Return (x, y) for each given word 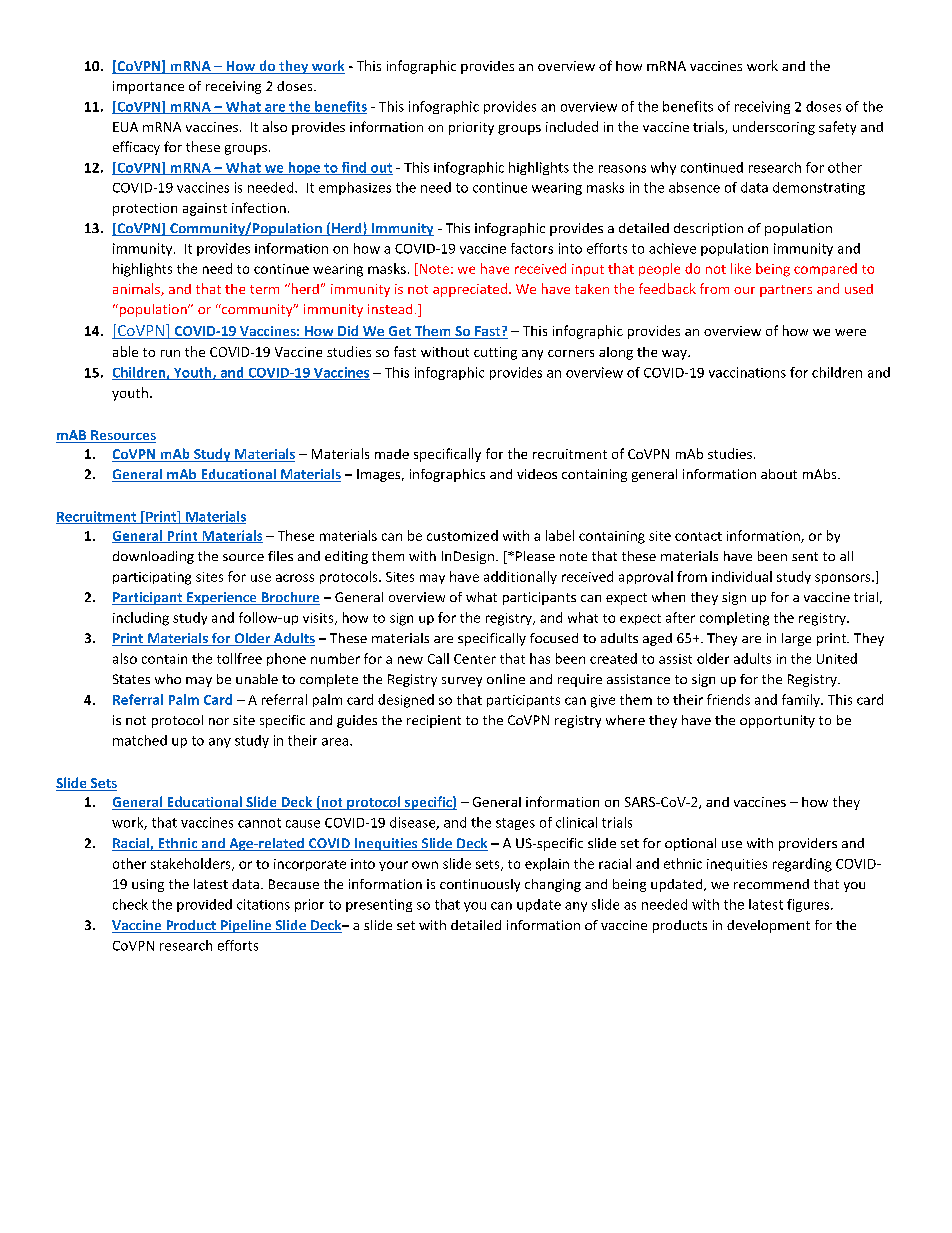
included (572, 126)
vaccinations (747, 372)
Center (475, 659)
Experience (222, 598)
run (170, 353)
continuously (480, 885)
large (796, 639)
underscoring (774, 128)
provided (204, 905)
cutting (495, 353)
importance (148, 87)
